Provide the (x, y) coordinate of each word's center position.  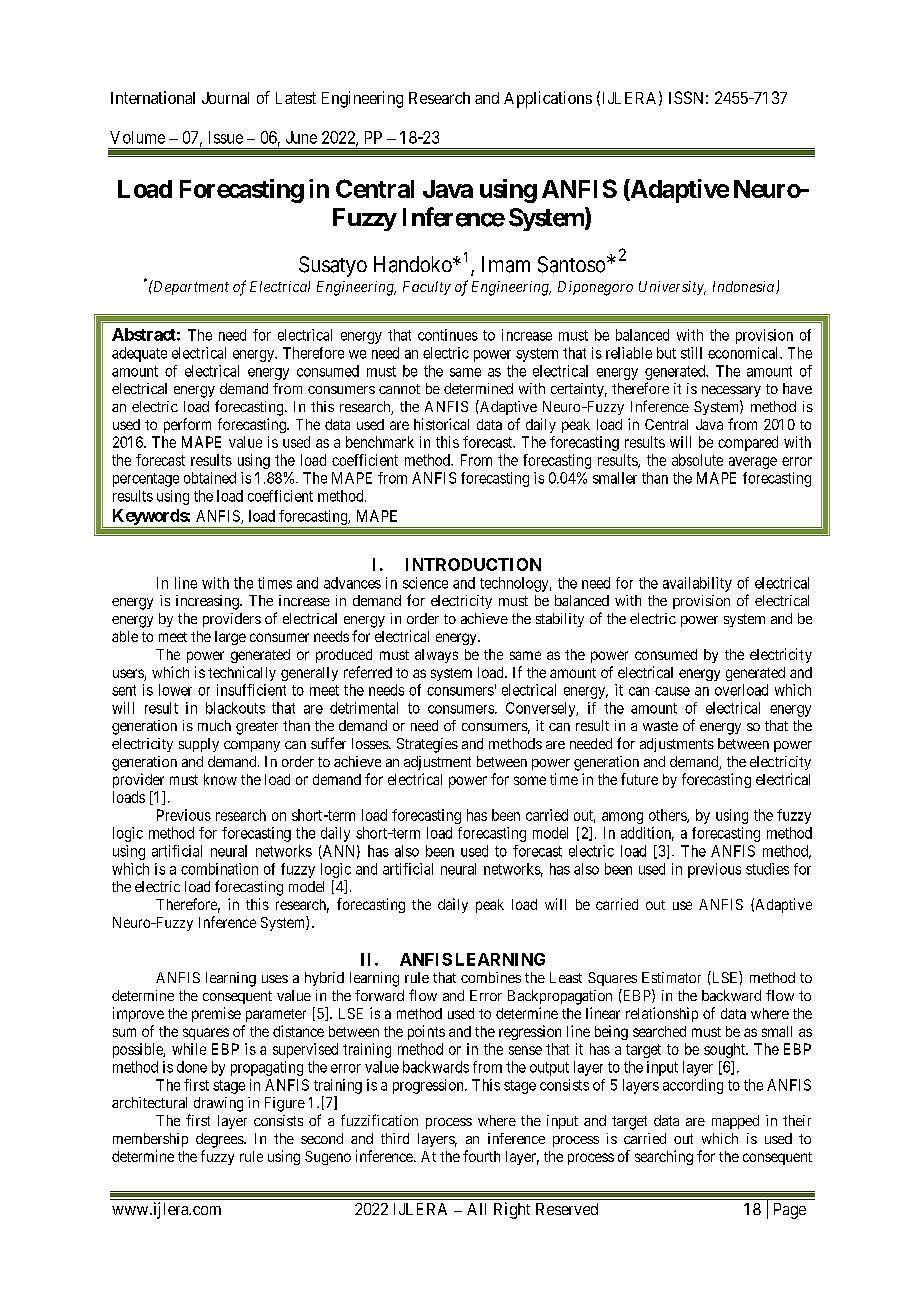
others (668, 816)
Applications (548, 99)
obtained (210, 478)
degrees (220, 1140)
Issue (226, 137)
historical (441, 424)
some (530, 780)
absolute (697, 460)
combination (219, 869)
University (672, 288)
